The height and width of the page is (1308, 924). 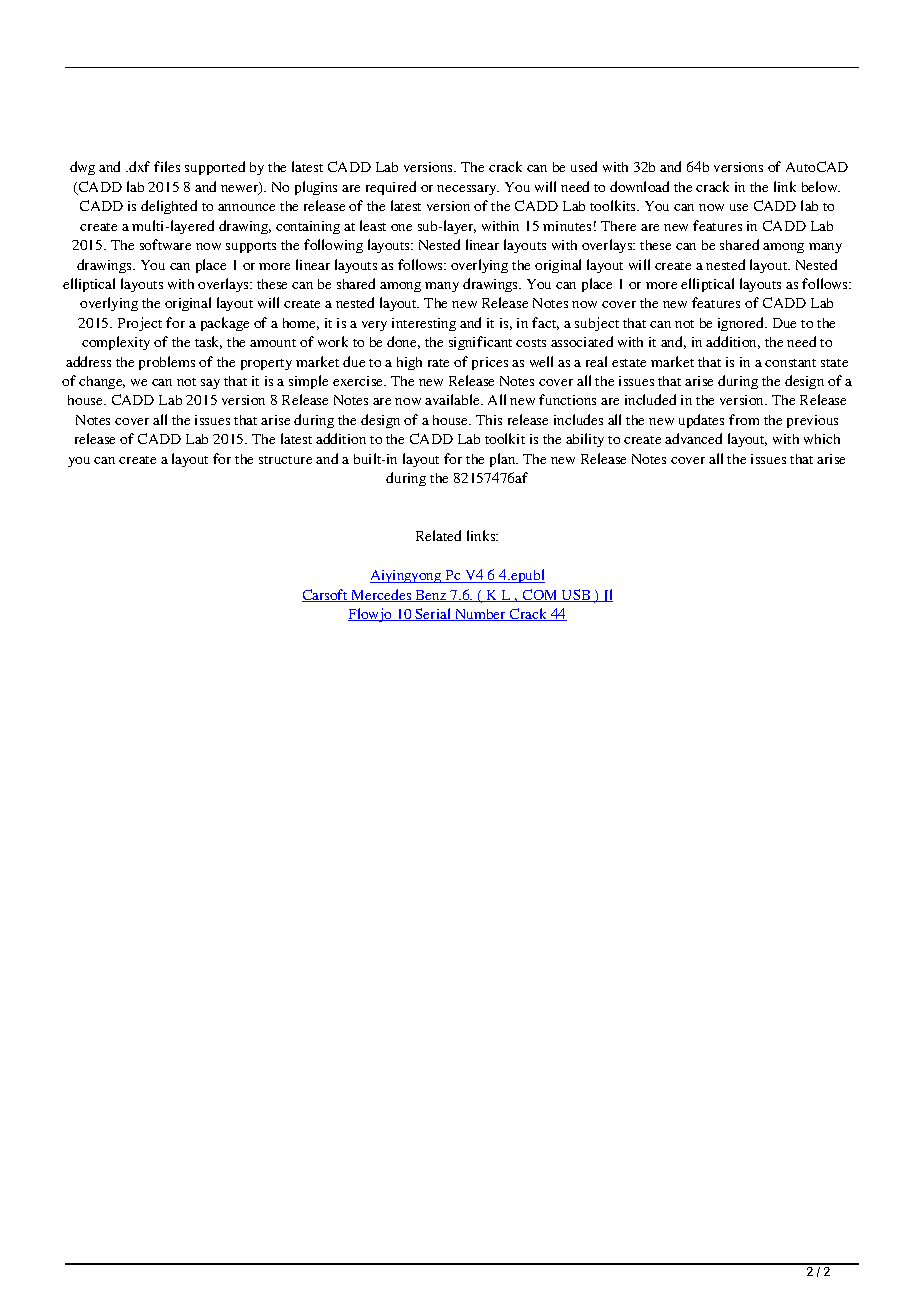 I want to click on Mercedes, so click(x=382, y=595).
